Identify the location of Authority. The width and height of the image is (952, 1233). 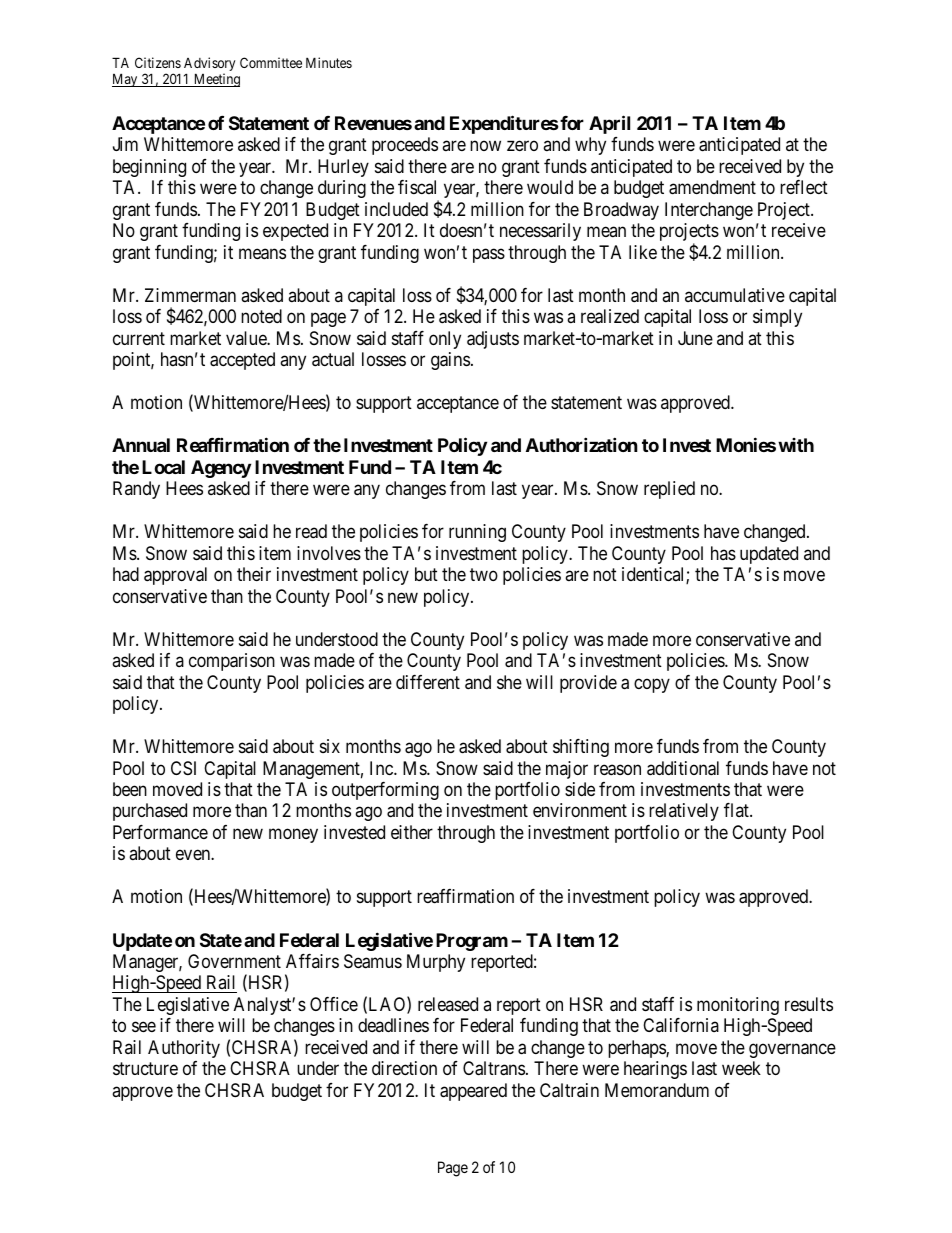
(184, 1049).
